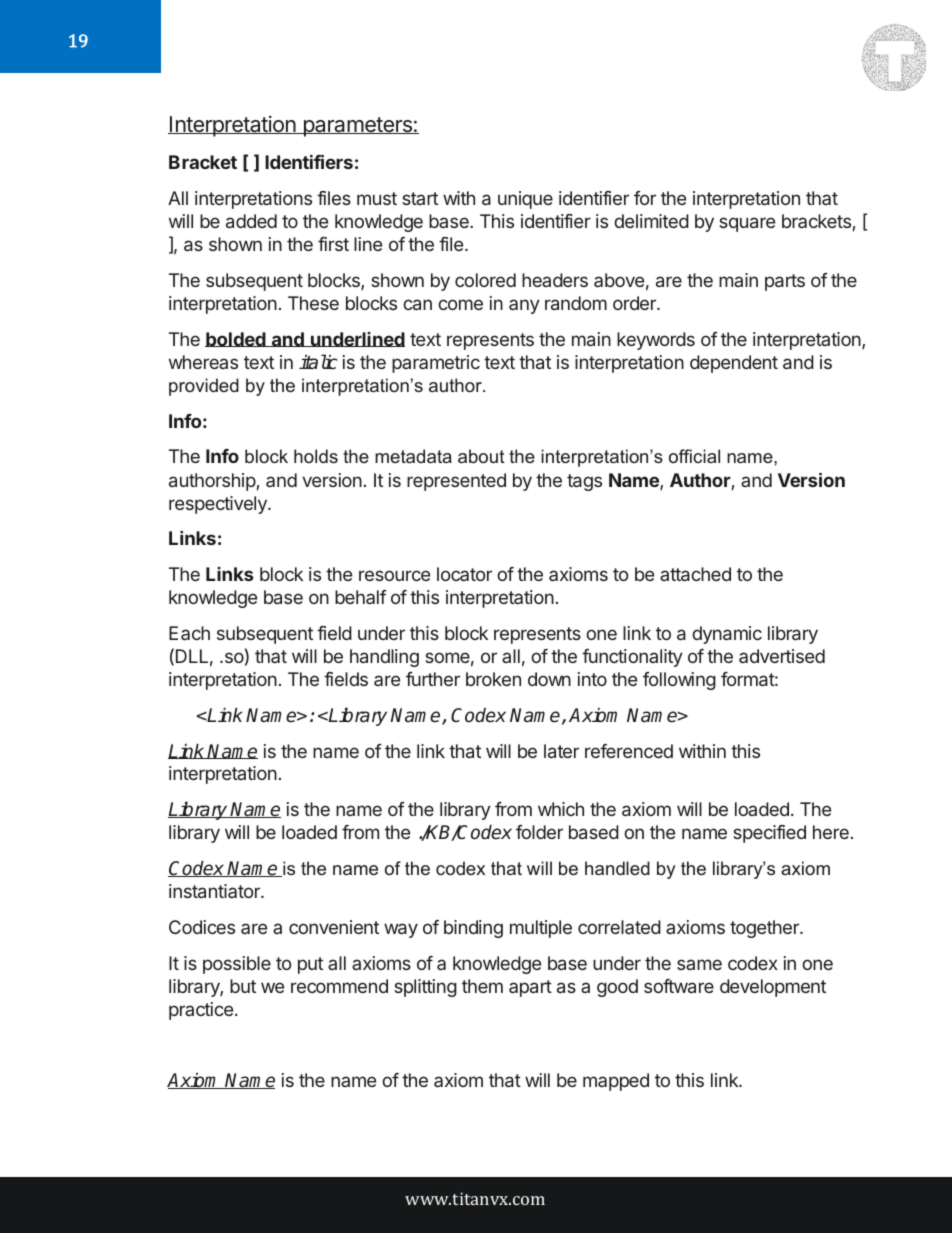  Describe the element at coordinates (694, 456) in the page. I see `official` at that location.
